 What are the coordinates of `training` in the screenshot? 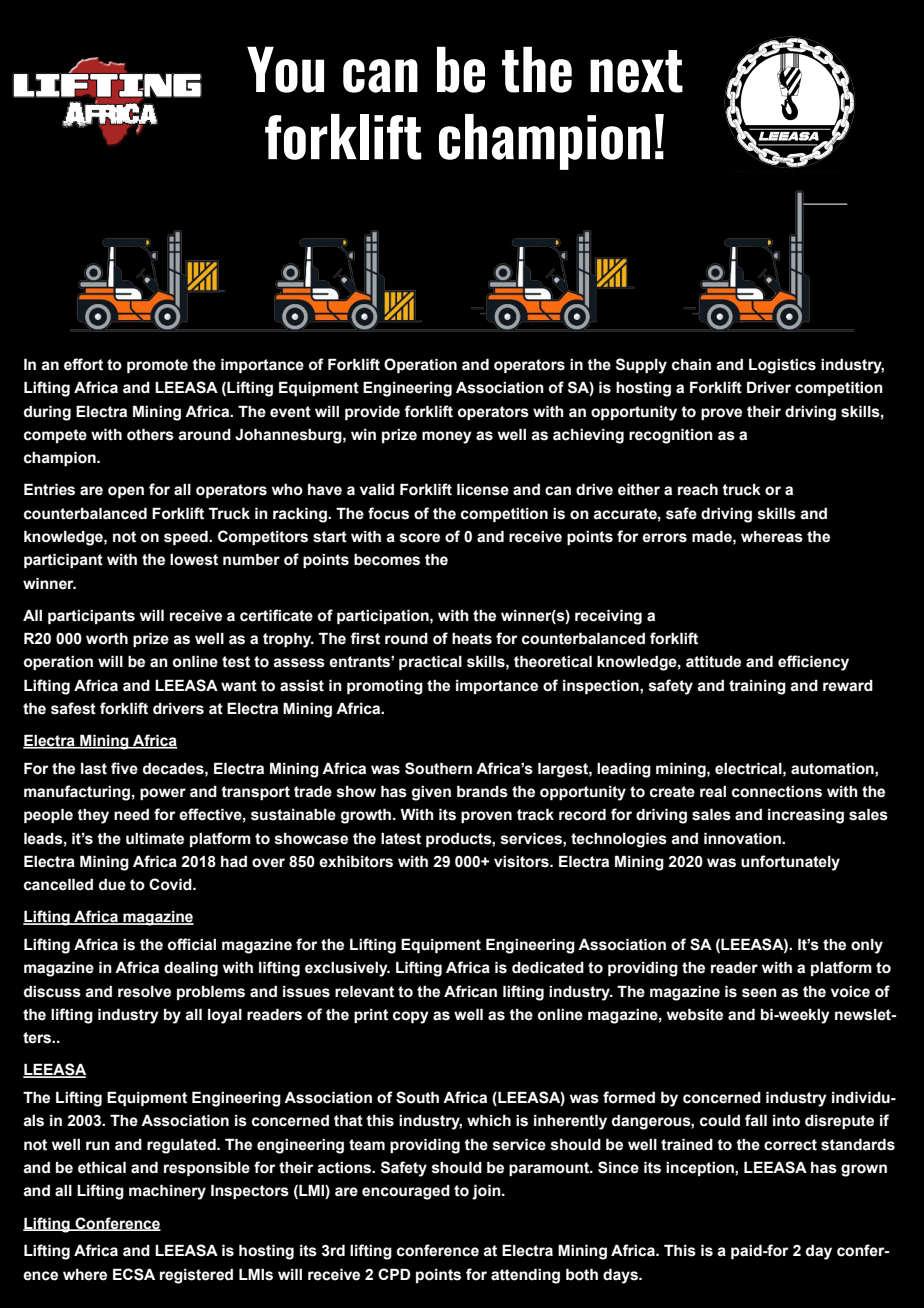 It's located at (757, 687).
